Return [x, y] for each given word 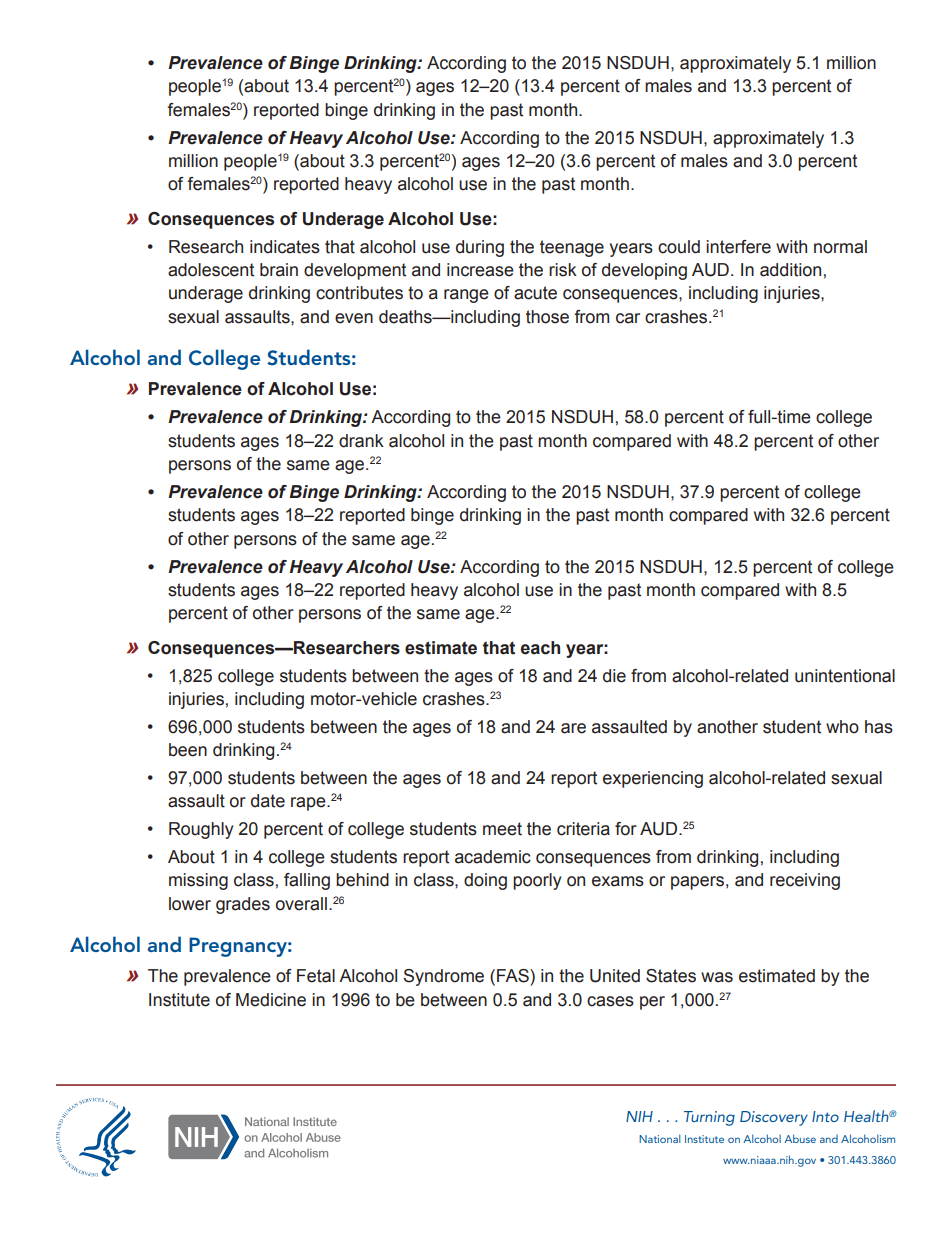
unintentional [845, 676]
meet [502, 829]
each [540, 648]
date [268, 801]
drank [361, 441]
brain [279, 270]
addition [790, 270]
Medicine [271, 1000]
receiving [805, 881]
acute [535, 293]
